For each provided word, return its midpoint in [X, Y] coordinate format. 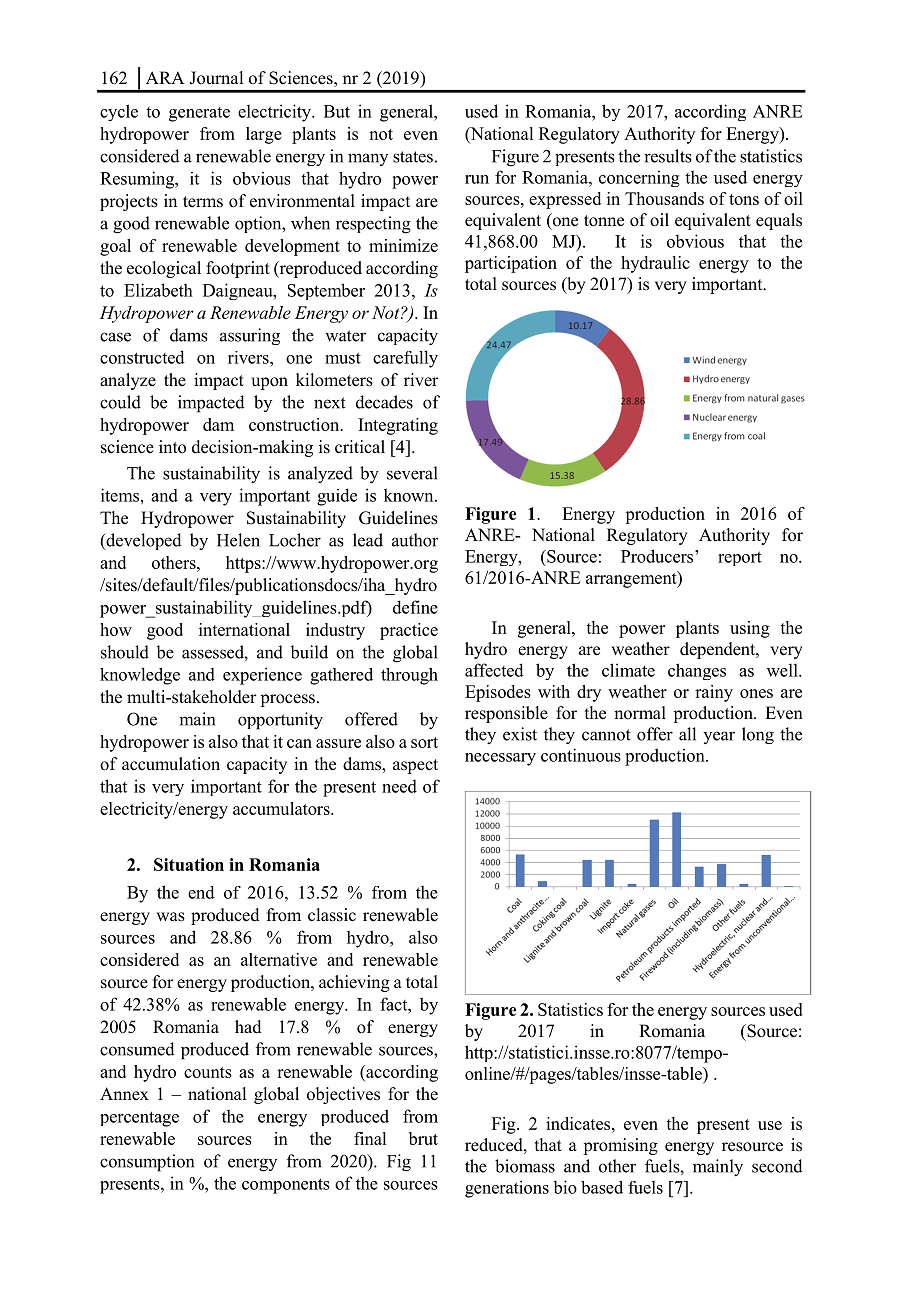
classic [332, 915]
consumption [147, 1163]
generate [199, 114]
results [668, 156]
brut [423, 1138]
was [171, 917]
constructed [142, 357]
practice [409, 631]
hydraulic [655, 264]
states [413, 157]
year [719, 737]
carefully [405, 359]
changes [697, 671]
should [125, 652]
